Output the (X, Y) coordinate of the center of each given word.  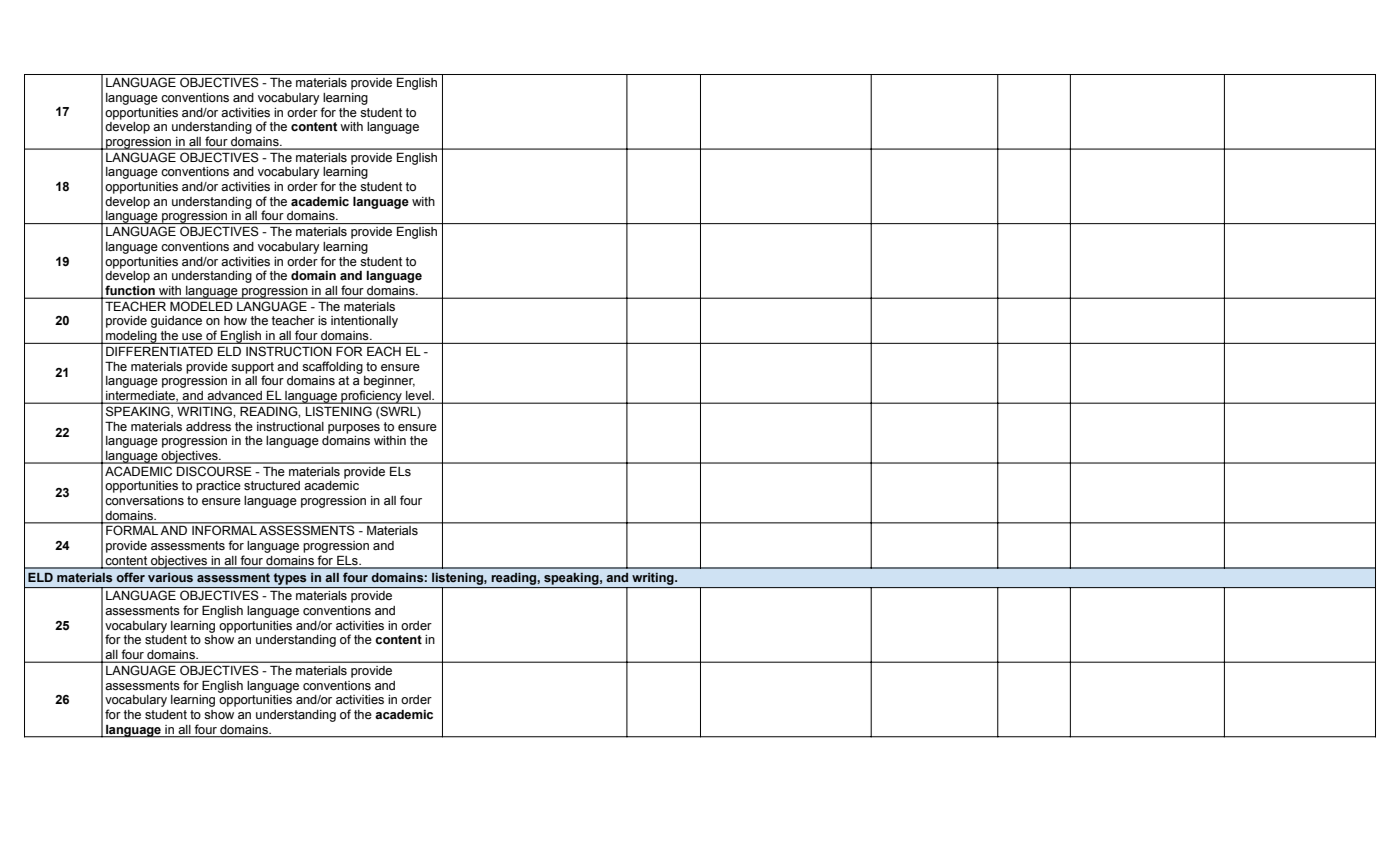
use (192, 336)
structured (272, 486)
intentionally (364, 322)
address (208, 427)
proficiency (371, 397)
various (170, 577)
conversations (144, 500)
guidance (176, 322)
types (290, 580)
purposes (354, 429)
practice (218, 487)
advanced (234, 397)
